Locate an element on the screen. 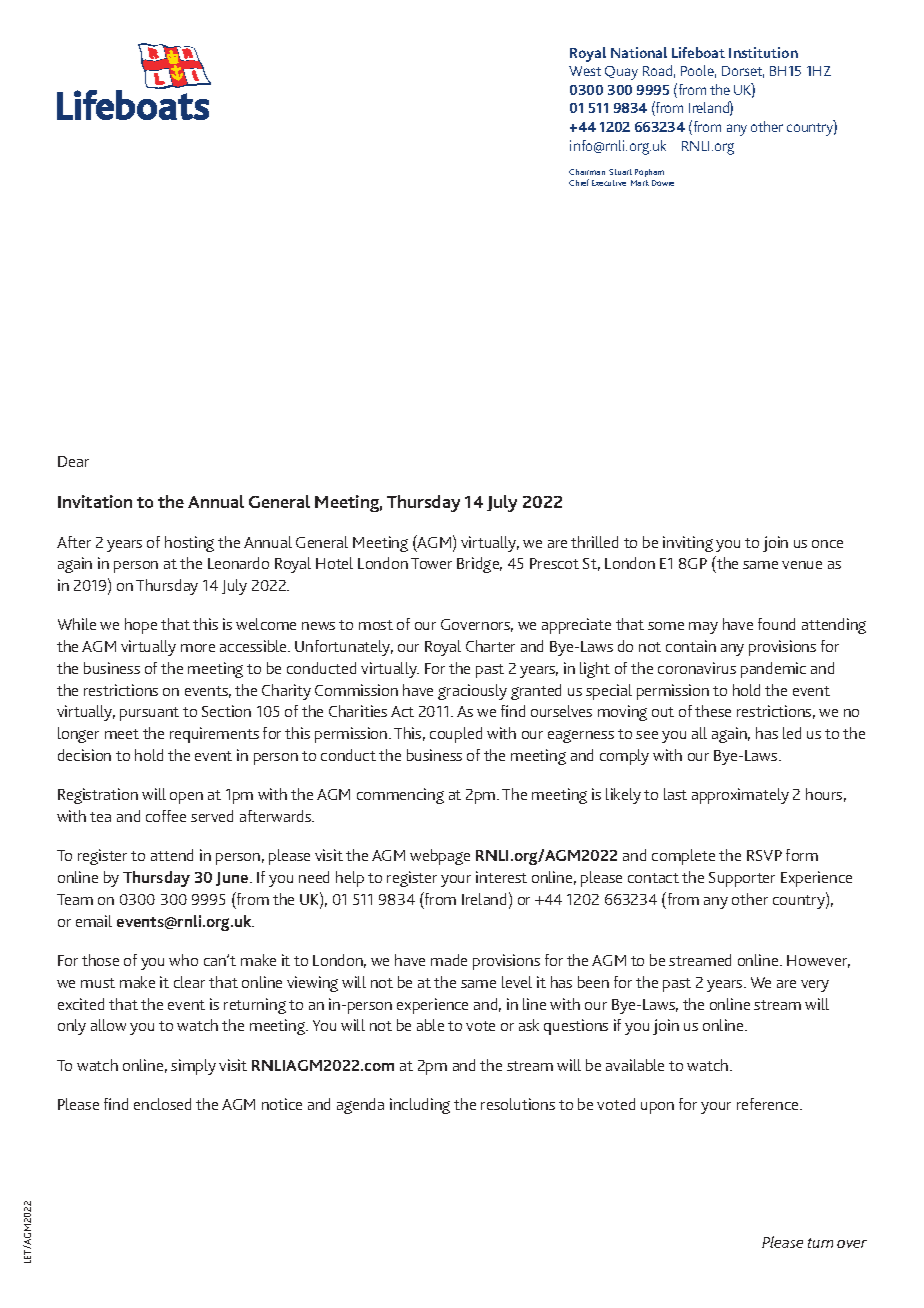 The height and width of the screenshot is (1308, 924). West is located at coordinates (585, 71).
